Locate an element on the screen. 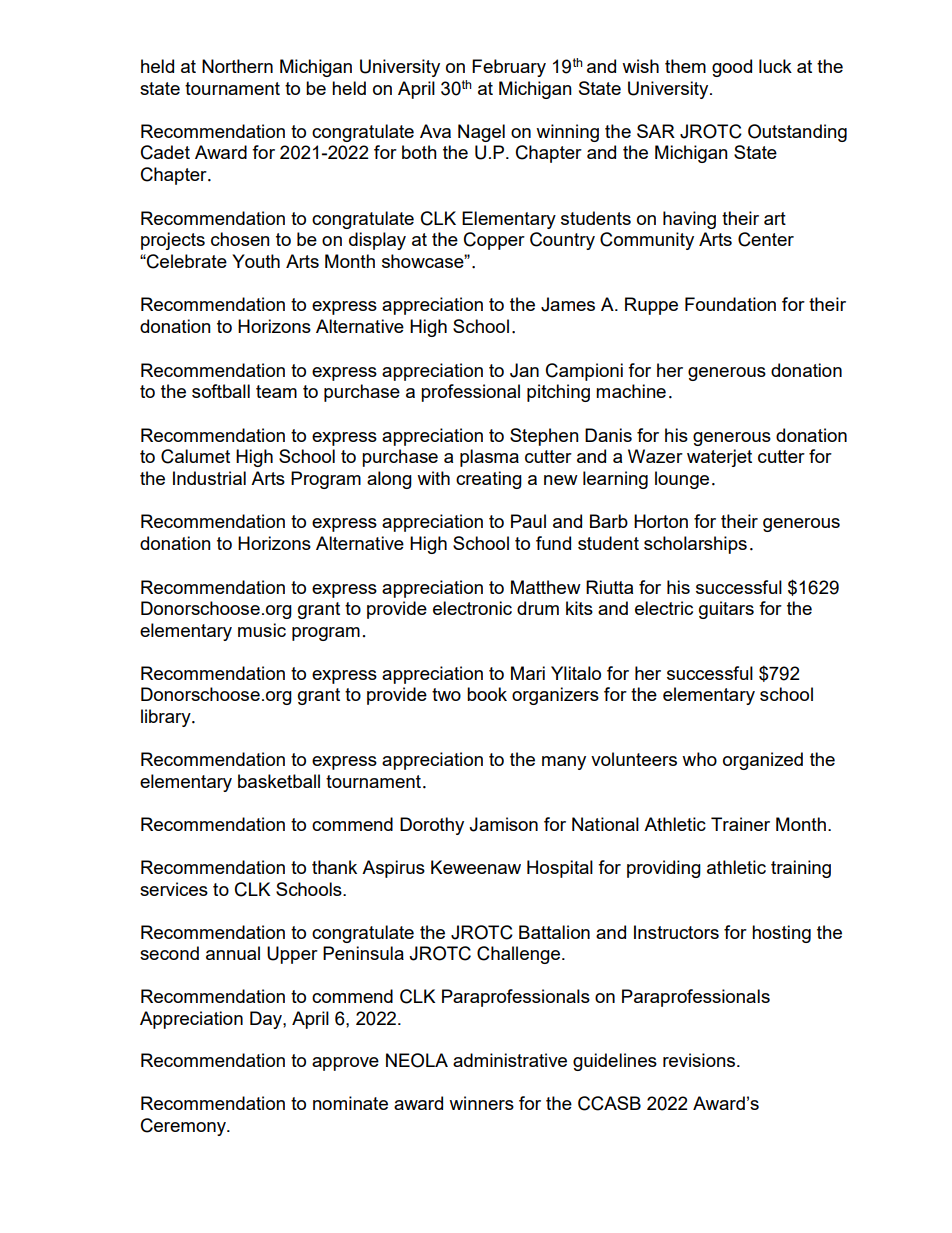  revisions is located at coordinates (699, 1060).
